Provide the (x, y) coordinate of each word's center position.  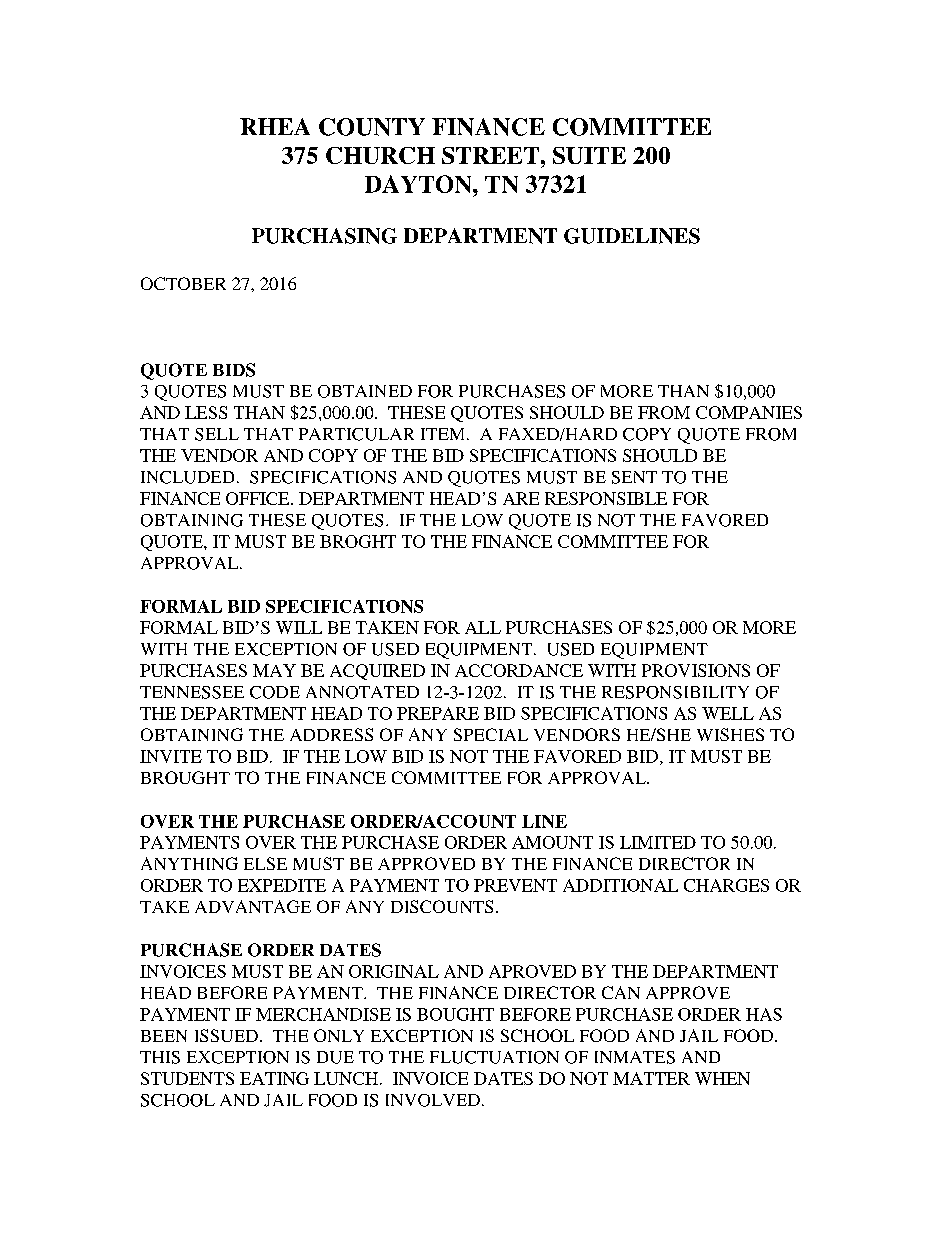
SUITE (589, 155)
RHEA (275, 126)
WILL (299, 627)
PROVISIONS (696, 670)
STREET (490, 155)
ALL (483, 627)
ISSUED (226, 1035)
